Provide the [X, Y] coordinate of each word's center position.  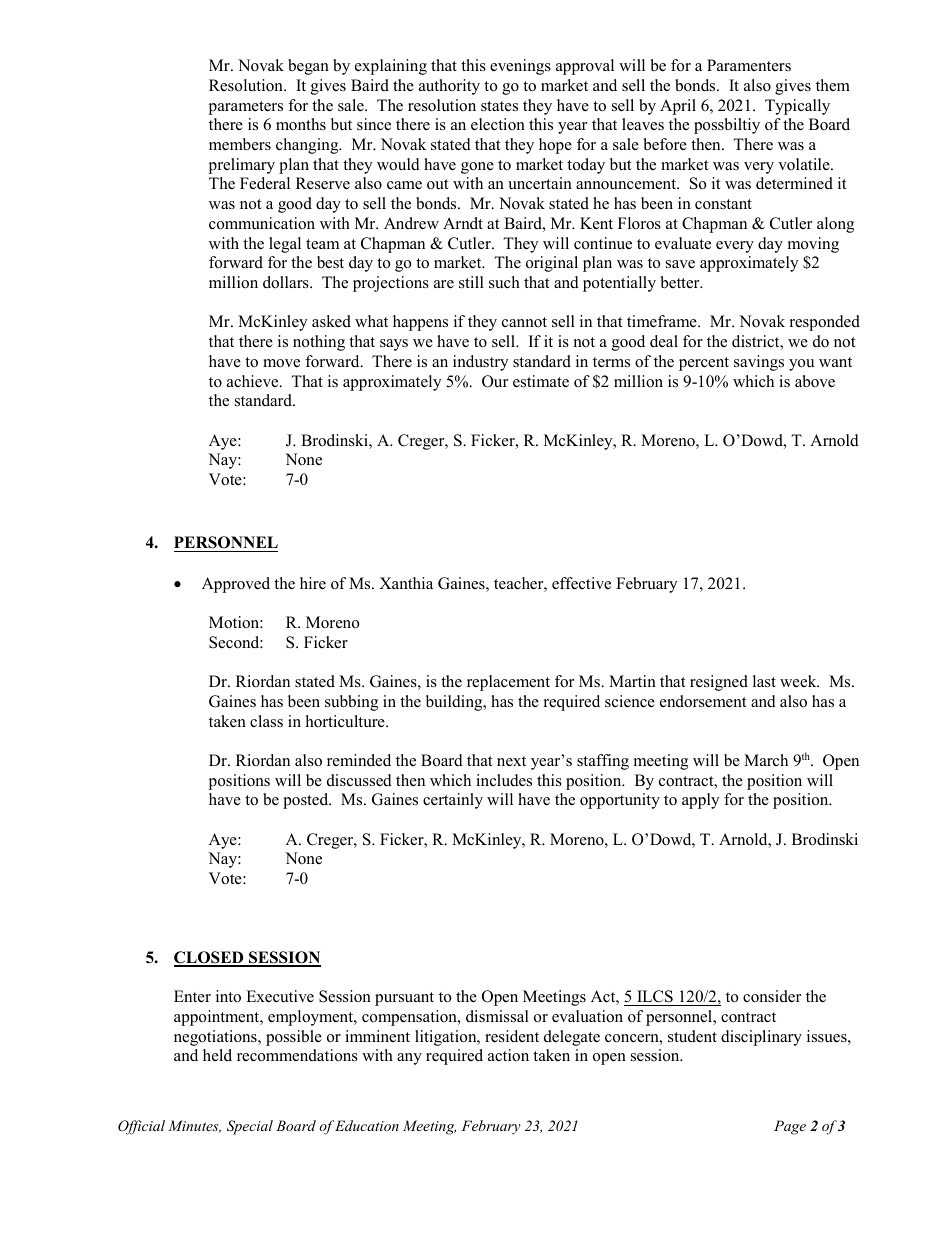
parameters [245, 108]
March [766, 760]
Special [250, 1127]
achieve [254, 381]
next [511, 761]
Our [495, 381]
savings [759, 363]
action [508, 1055]
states [499, 106]
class [266, 721]
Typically [797, 107]
